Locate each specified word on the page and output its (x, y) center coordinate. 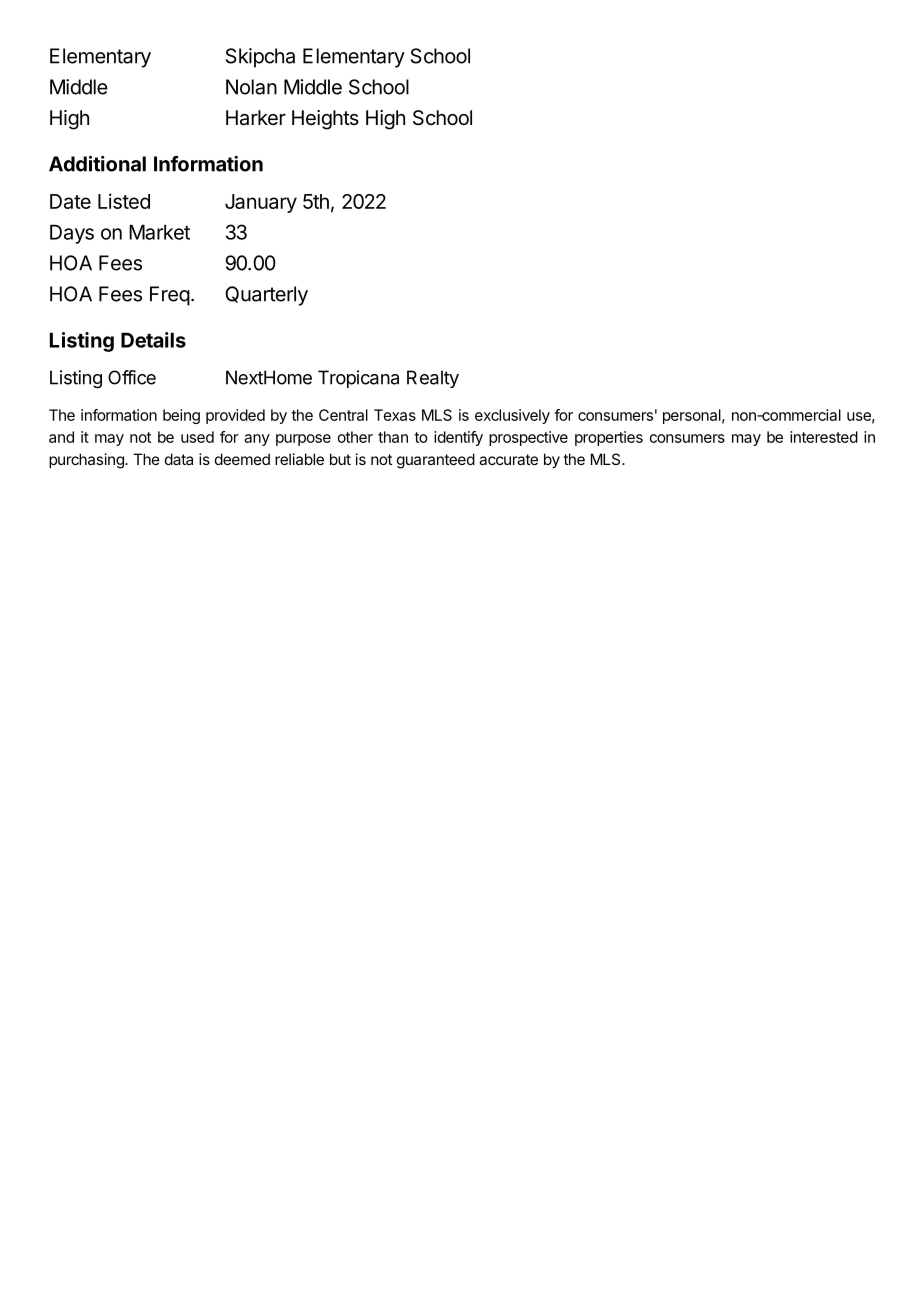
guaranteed (436, 461)
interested (824, 437)
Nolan (251, 87)
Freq (170, 296)
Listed (124, 201)
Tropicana (358, 379)
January (261, 203)
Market (159, 232)
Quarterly (266, 296)
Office (132, 377)
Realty (433, 379)
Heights (325, 120)
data (179, 459)
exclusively (512, 416)
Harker (256, 118)
